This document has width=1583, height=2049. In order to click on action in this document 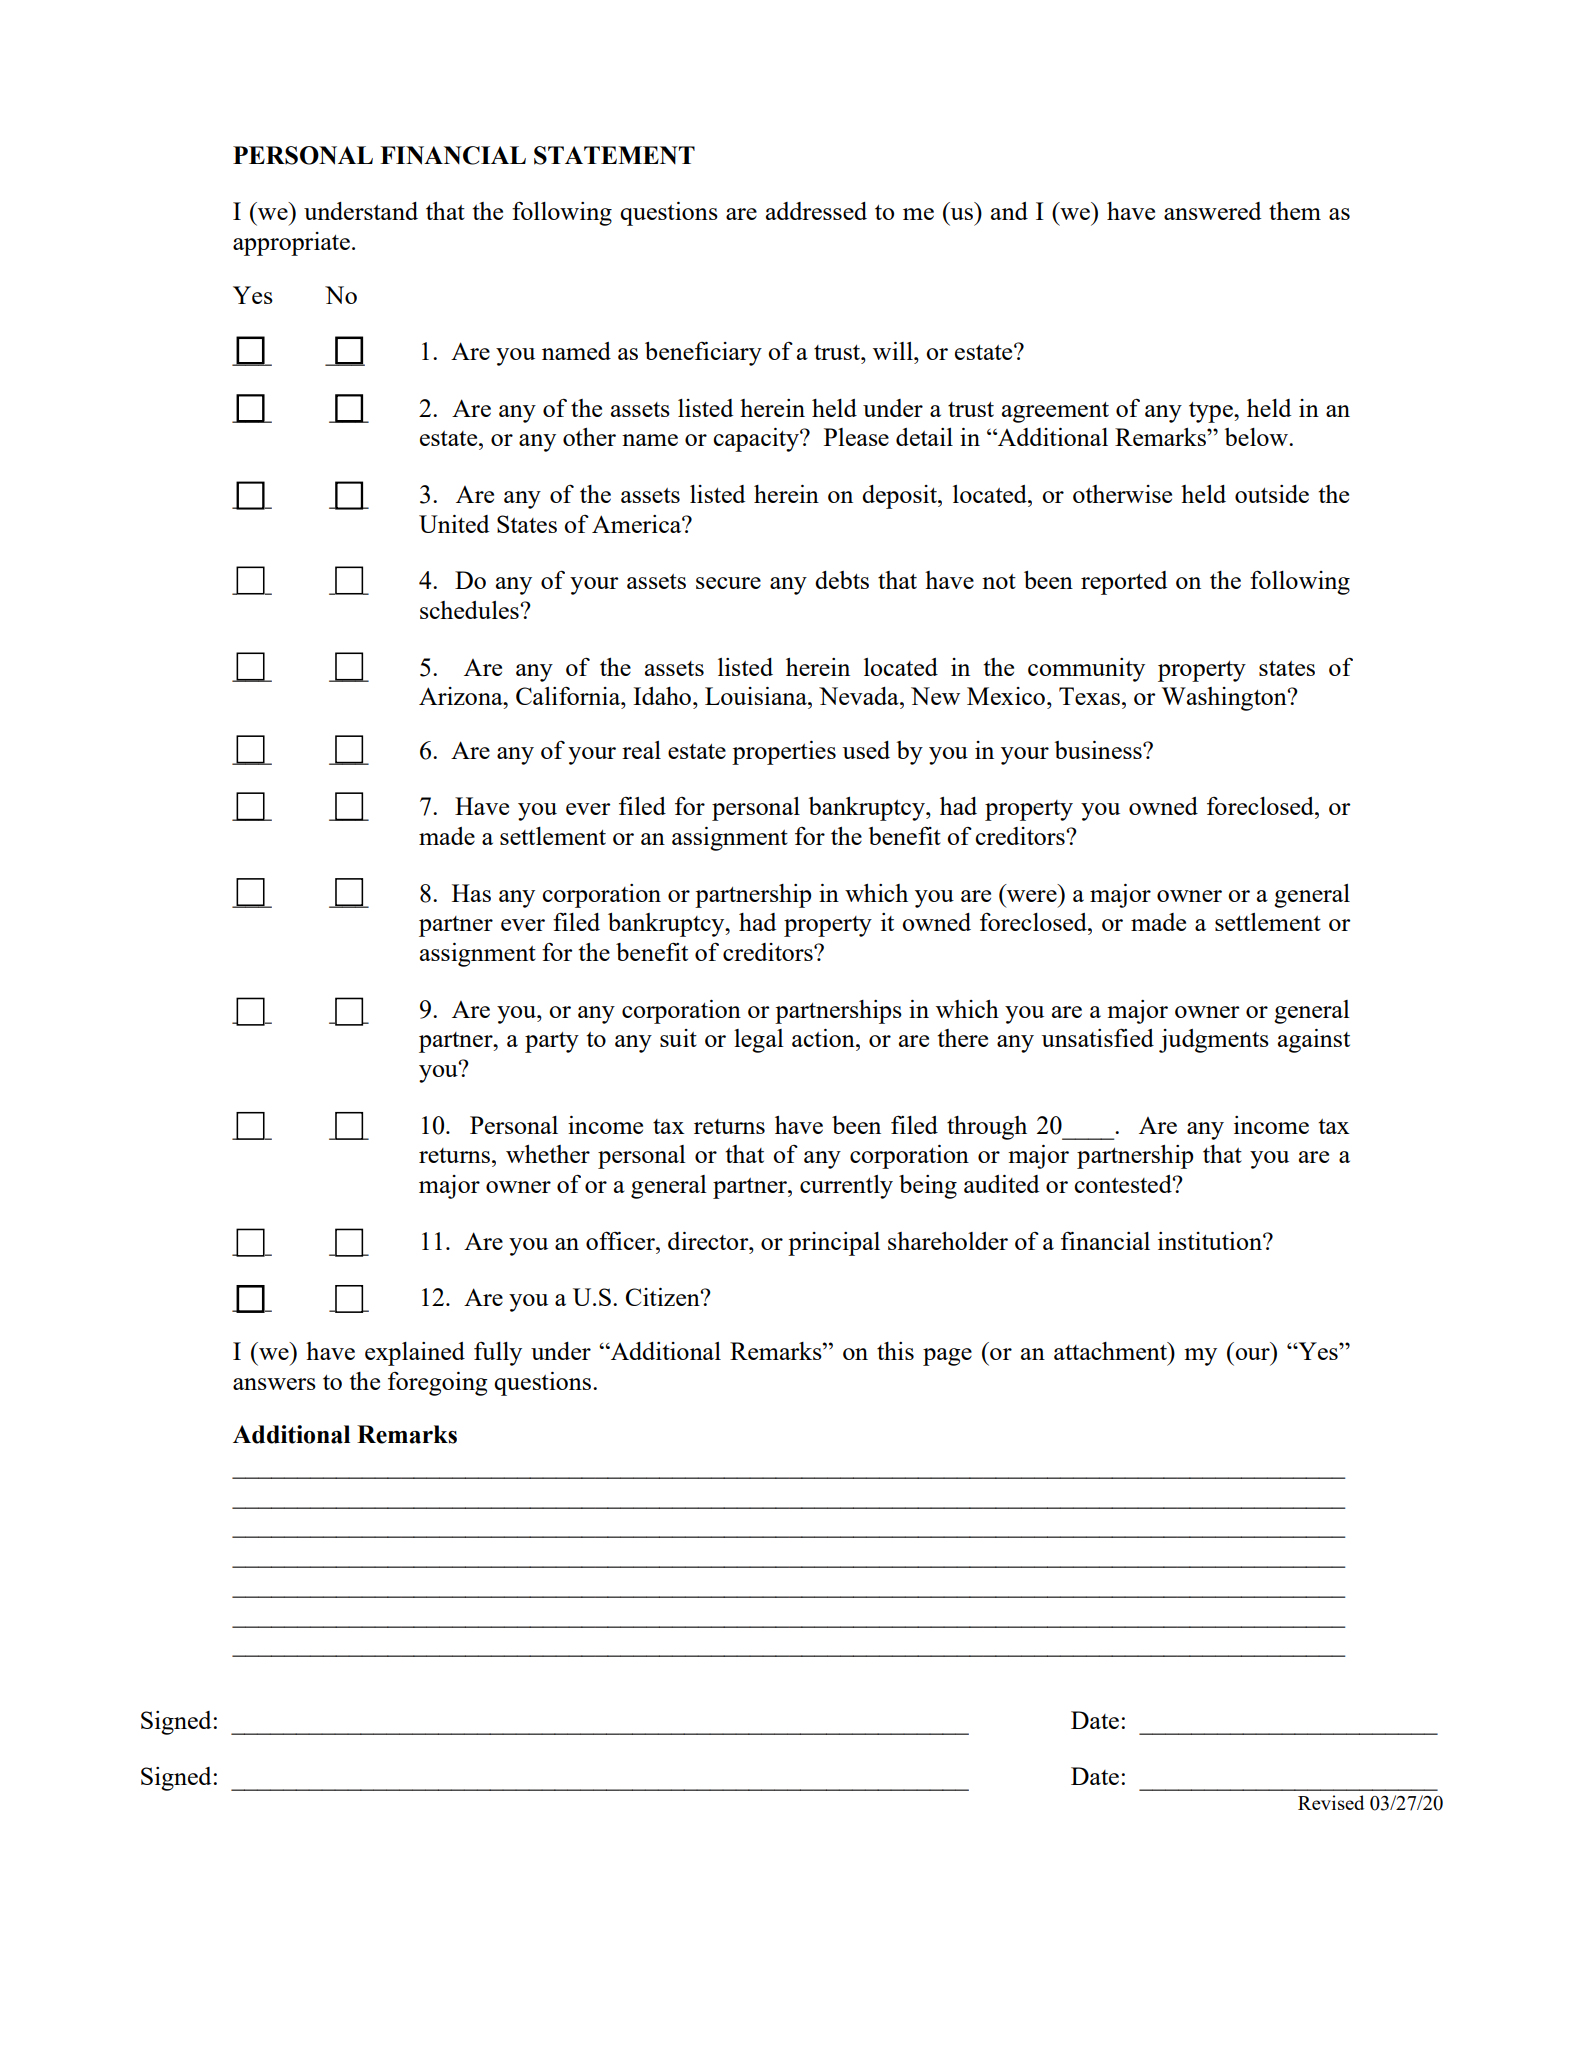, I will do `click(824, 1038)`.
